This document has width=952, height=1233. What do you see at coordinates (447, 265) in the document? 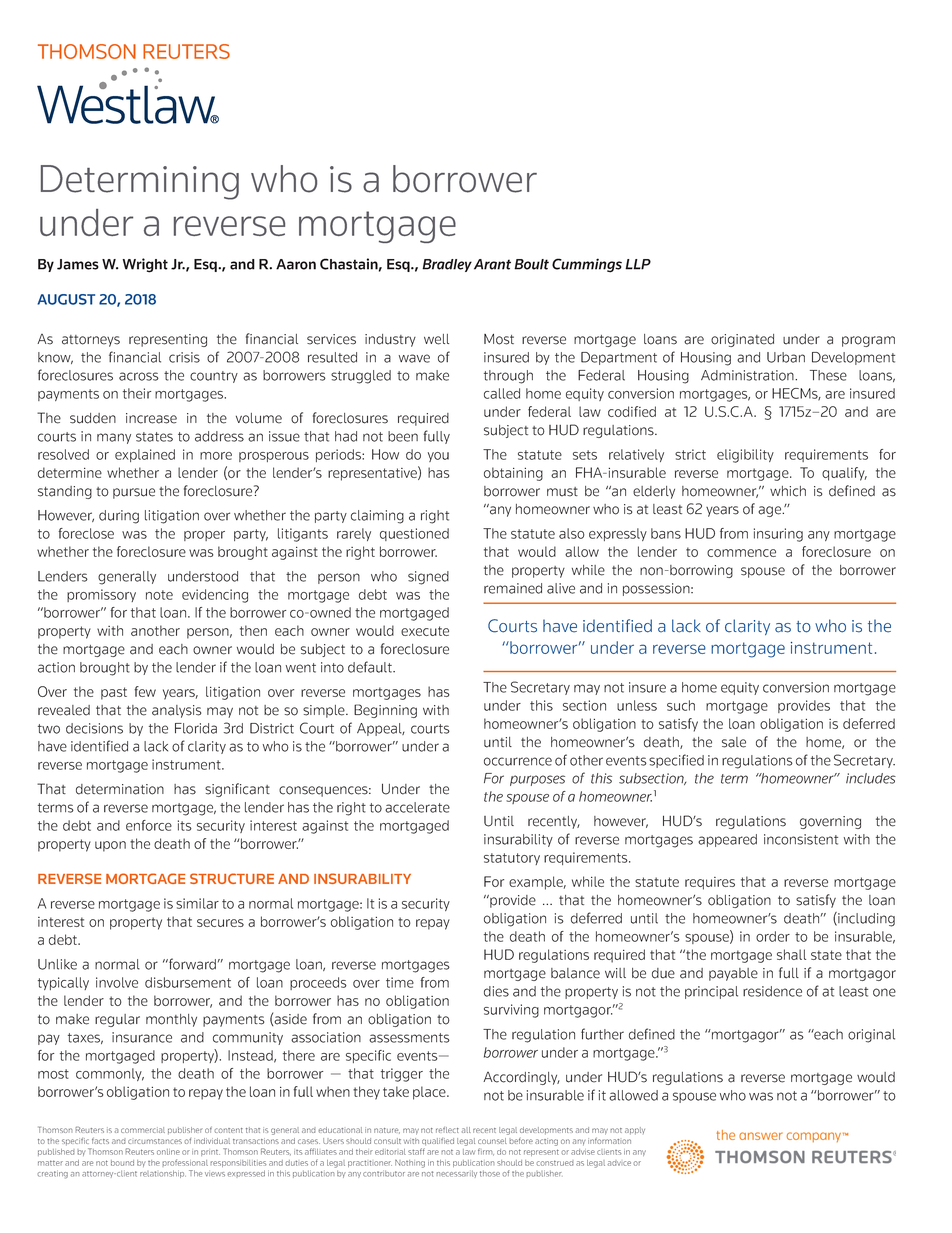
I see `Bradley` at bounding box center [447, 265].
